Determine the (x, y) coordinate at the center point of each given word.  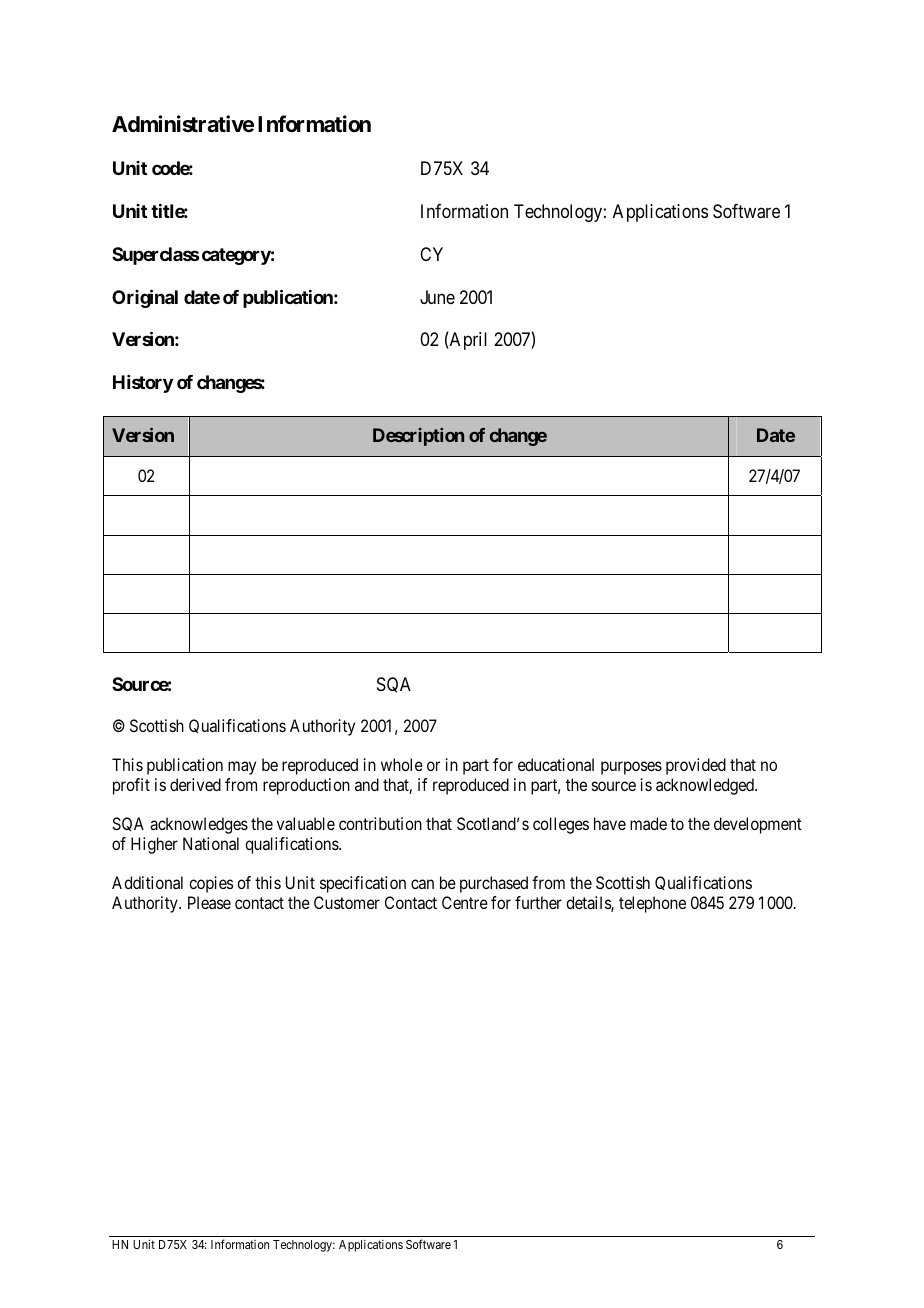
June (437, 297)
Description (418, 437)
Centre (465, 902)
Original (145, 298)
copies (211, 884)
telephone (652, 904)
